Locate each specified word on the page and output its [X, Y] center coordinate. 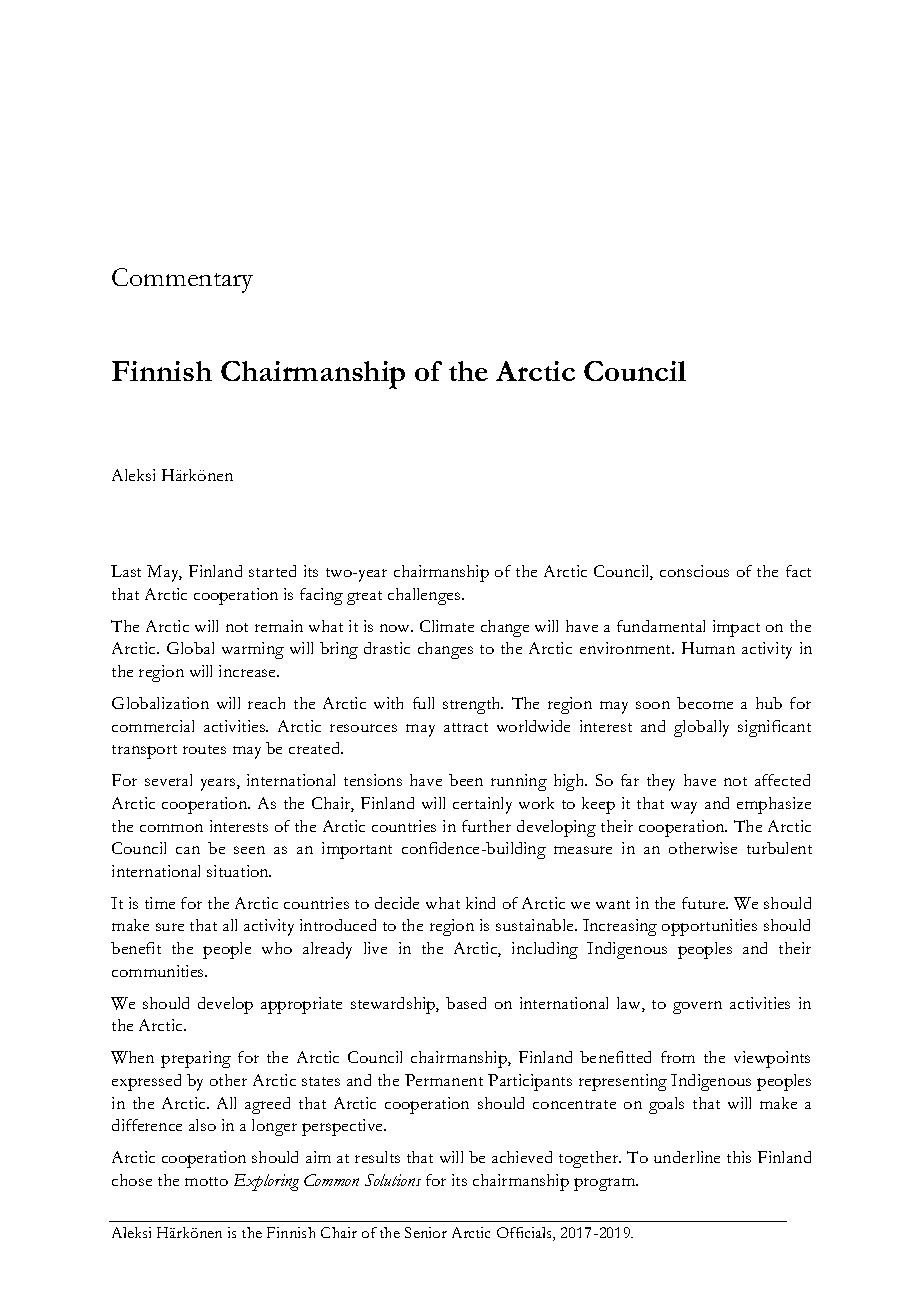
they [661, 782]
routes [204, 749]
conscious [694, 571]
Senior [426, 1232]
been [466, 780]
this [739, 1157]
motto [206, 1181]
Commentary [182, 280]
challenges [425, 596]
